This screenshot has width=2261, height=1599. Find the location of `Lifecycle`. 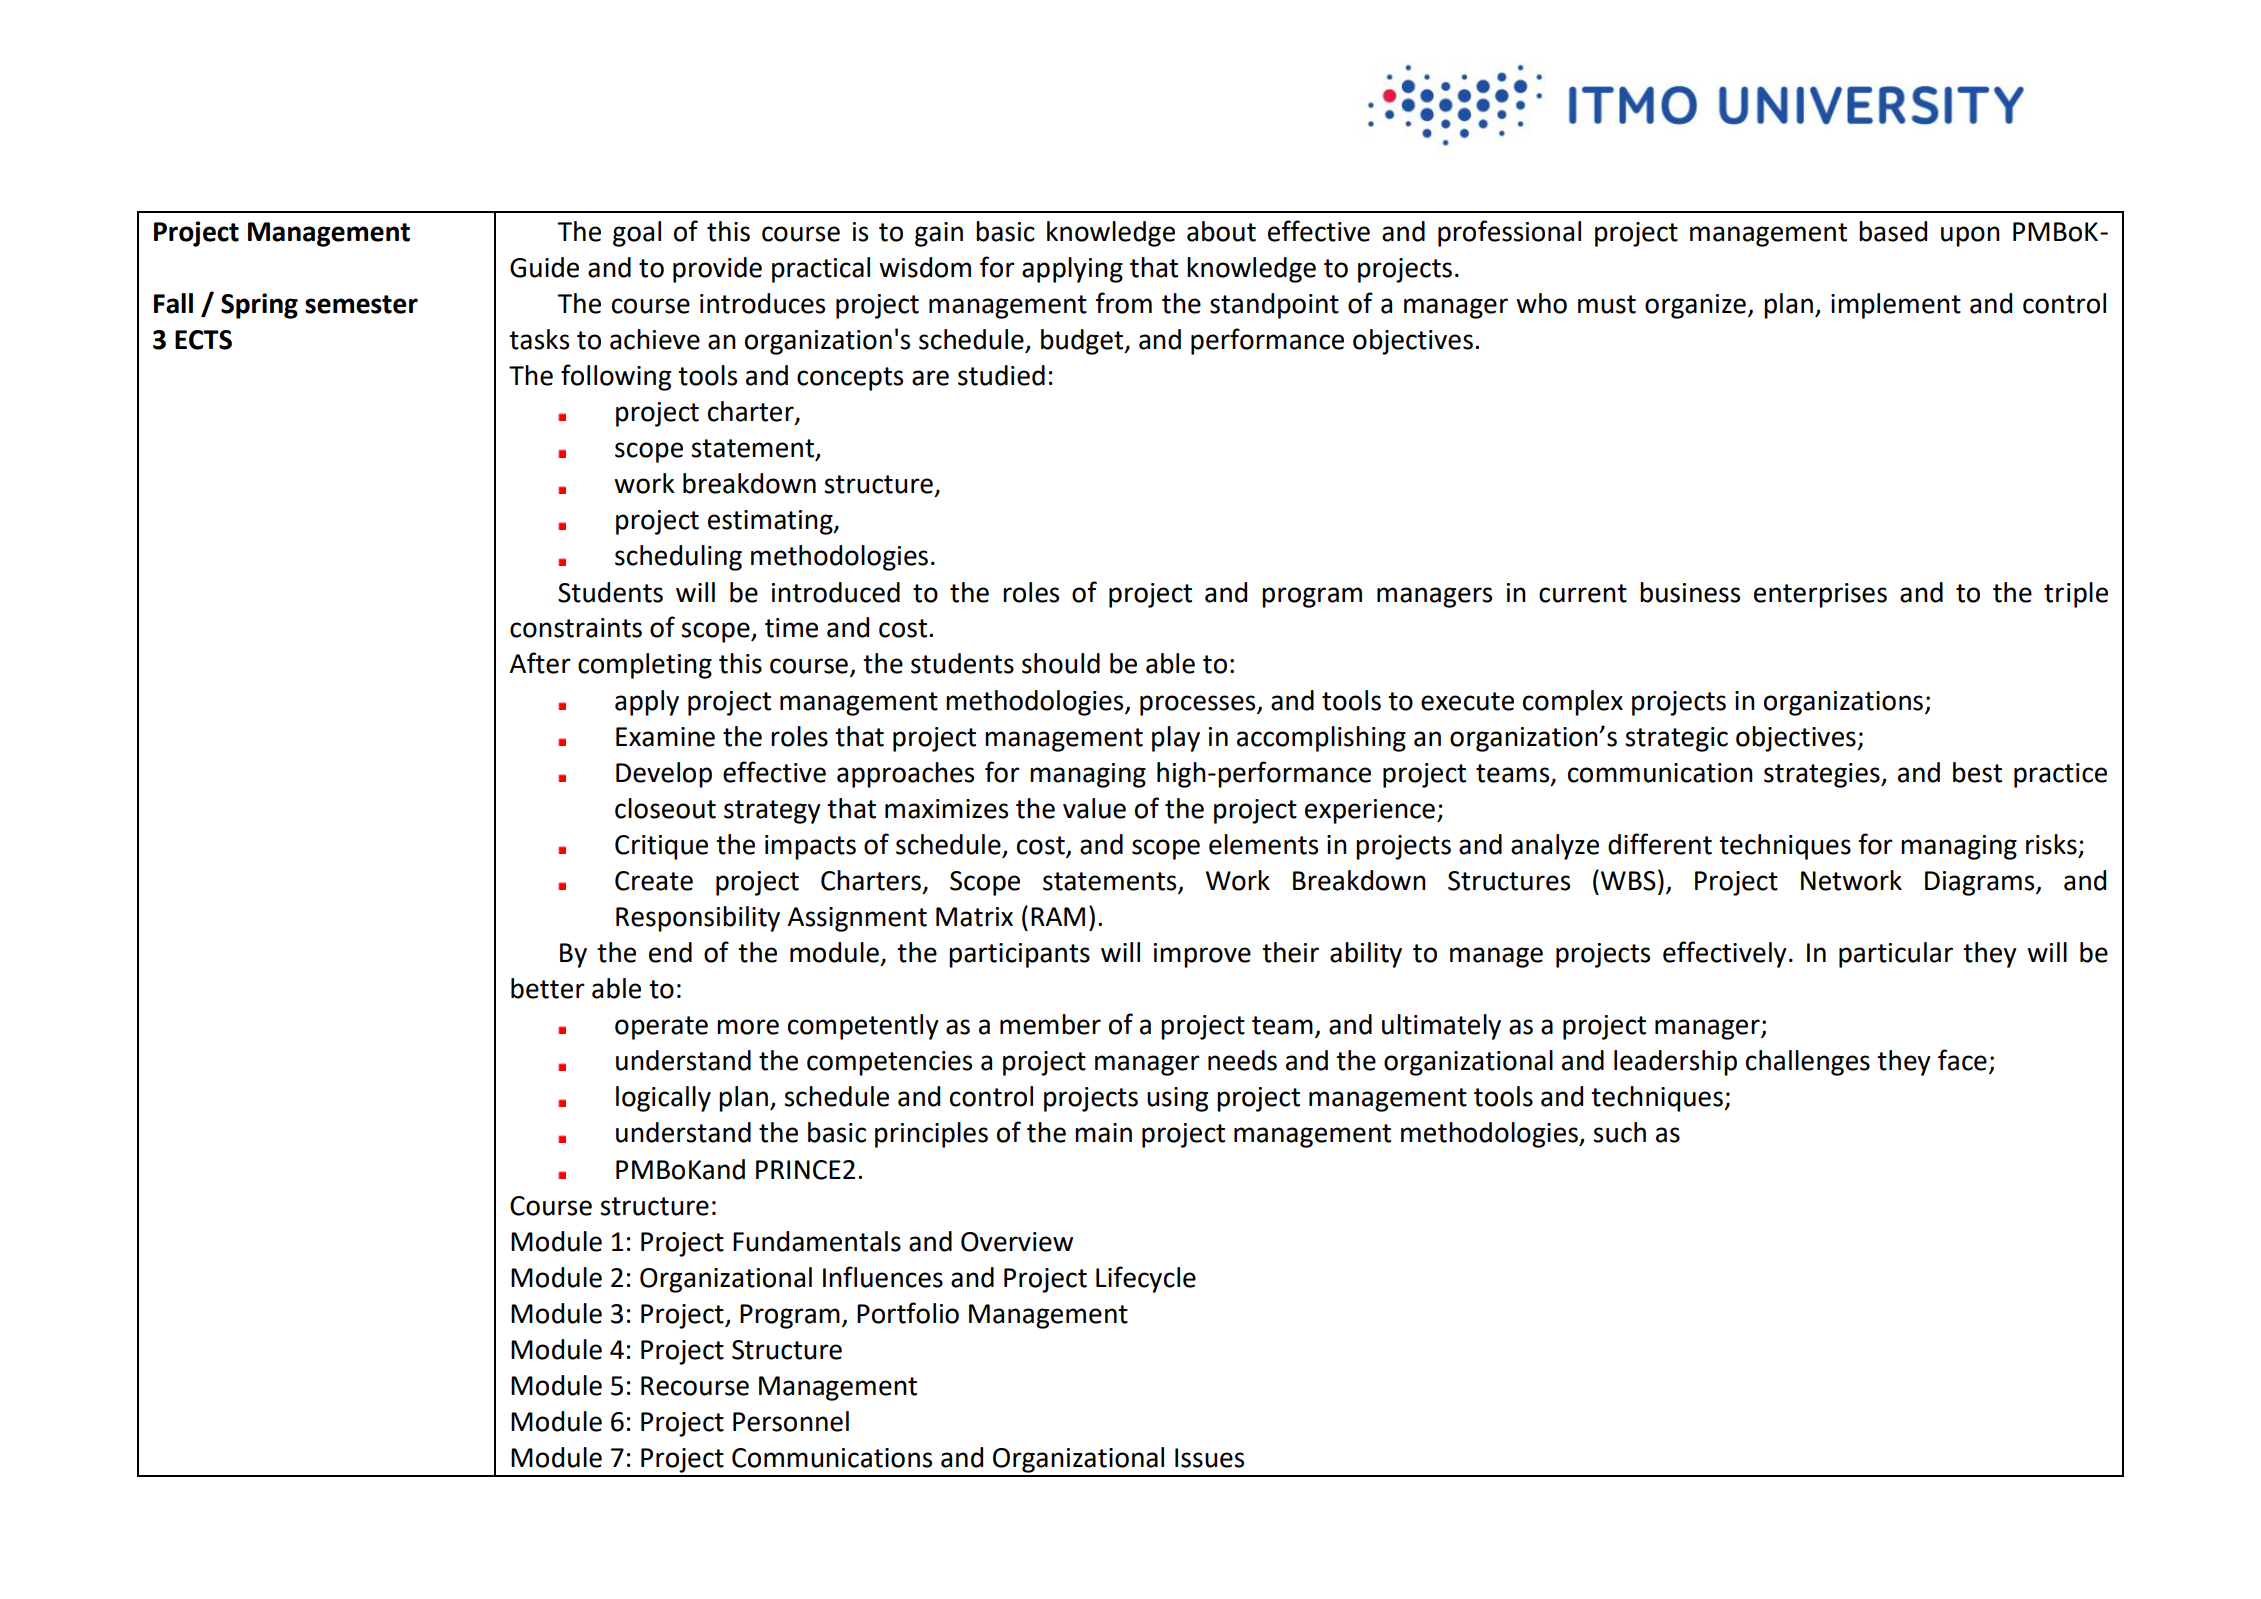

Lifecycle is located at coordinates (1146, 1279).
